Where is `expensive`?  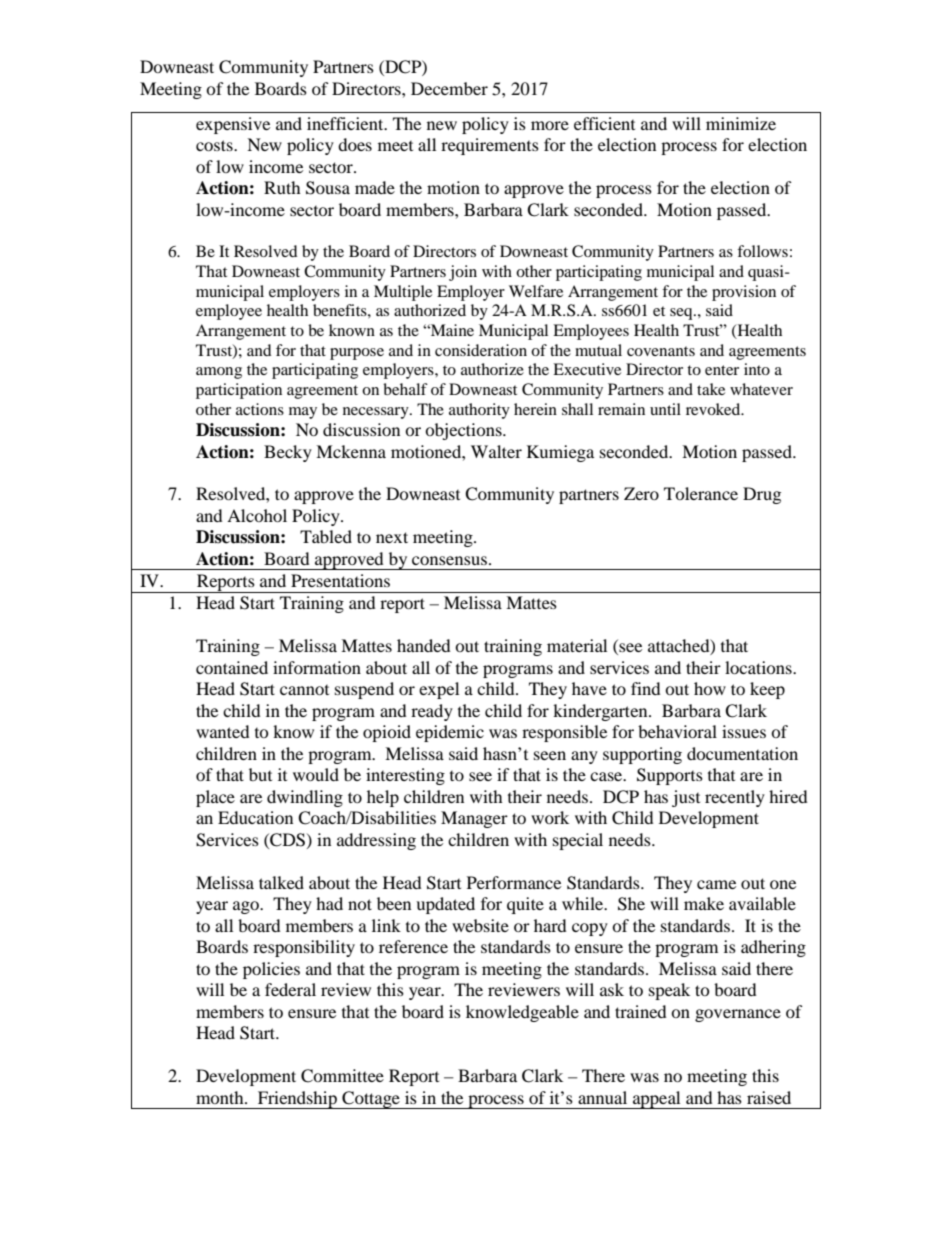
expensive is located at coordinates (233, 125).
